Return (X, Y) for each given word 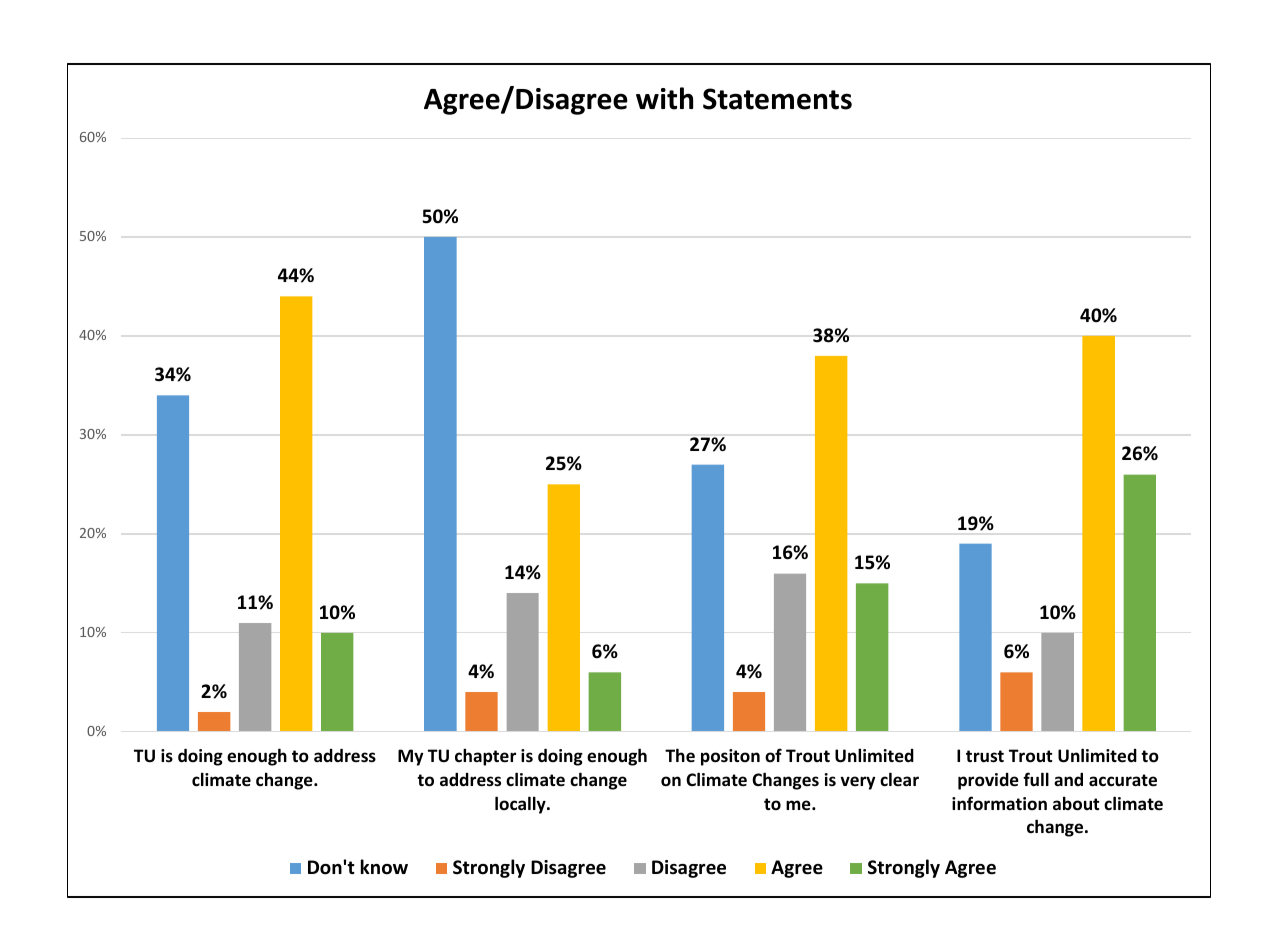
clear (899, 779)
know (384, 867)
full (1036, 779)
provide (988, 781)
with (664, 98)
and (1068, 779)
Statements (777, 99)
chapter (485, 757)
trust (985, 756)
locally (521, 805)
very (857, 783)
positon (730, 757)
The (680, 755)
